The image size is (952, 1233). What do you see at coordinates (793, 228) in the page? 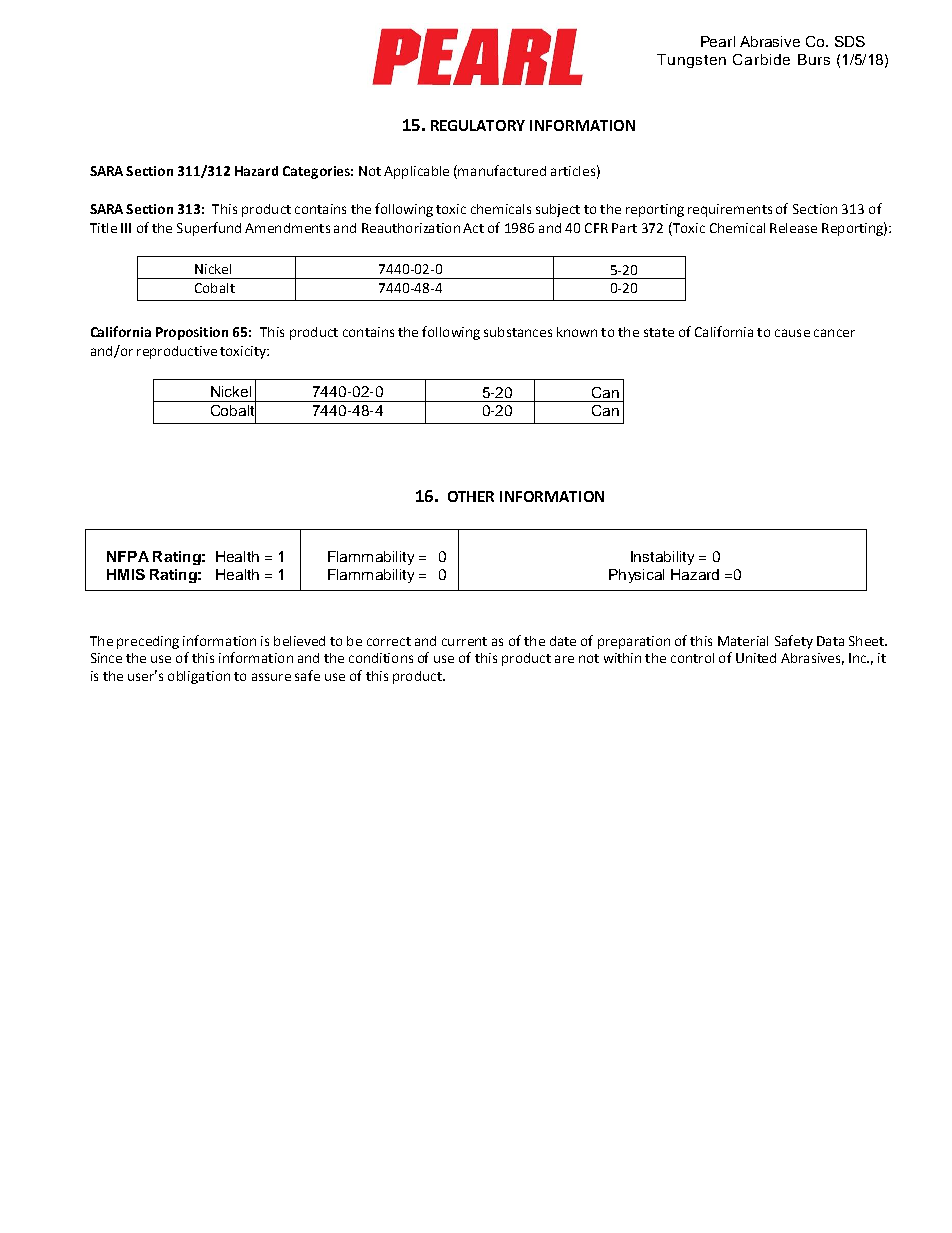
I see `Release` at bounding box center [793, 228].
